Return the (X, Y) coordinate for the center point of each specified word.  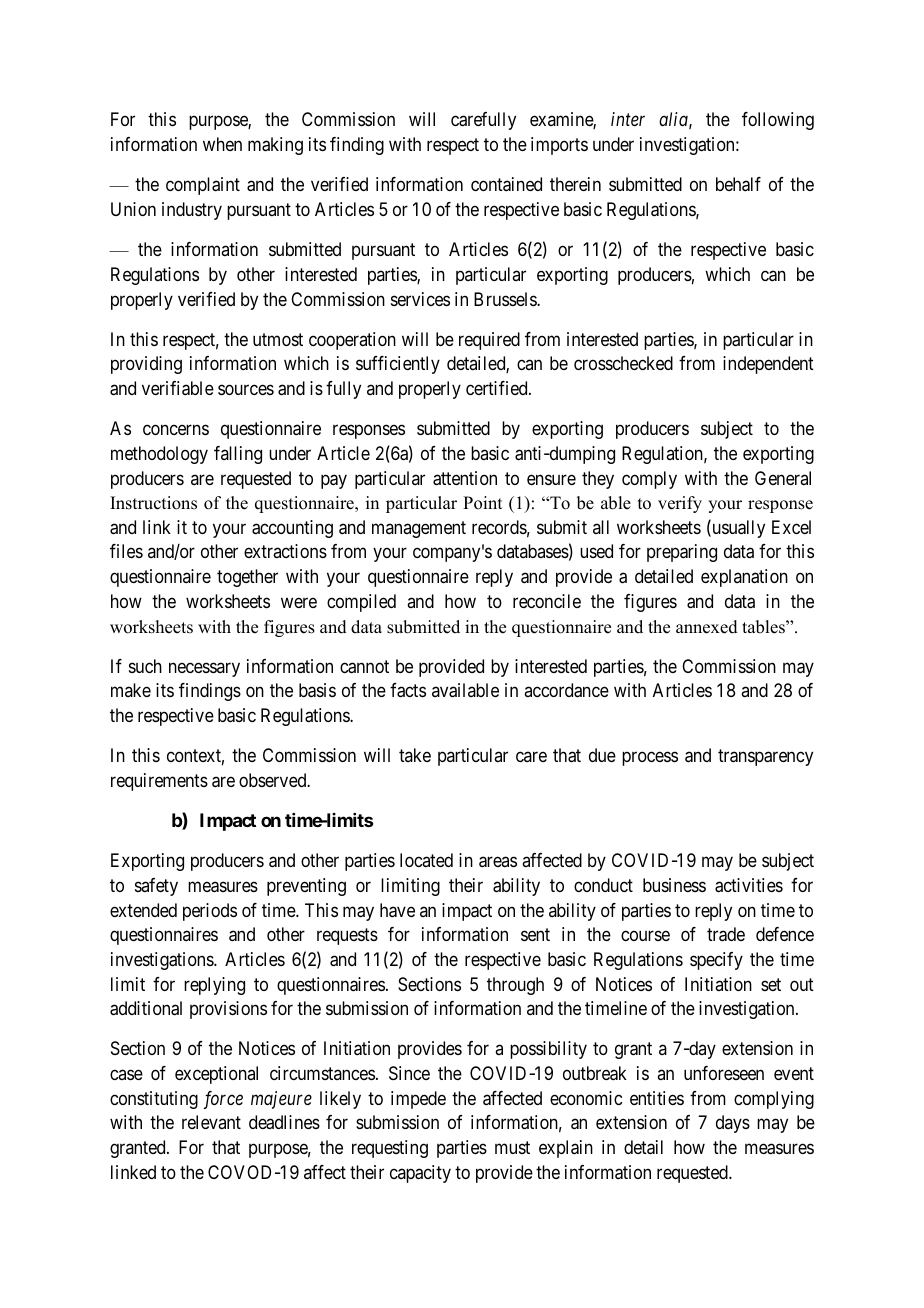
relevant (211, 1122)
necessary (204, 669)
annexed (707, 627)
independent (768, 365)
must (512, 1147)
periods (210, 912)
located (426, 860)
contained (506, 184)
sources (246, 390)
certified (498, 388)
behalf (738, 184)
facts (408, 690)
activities (749, 885)
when (222, 144)
